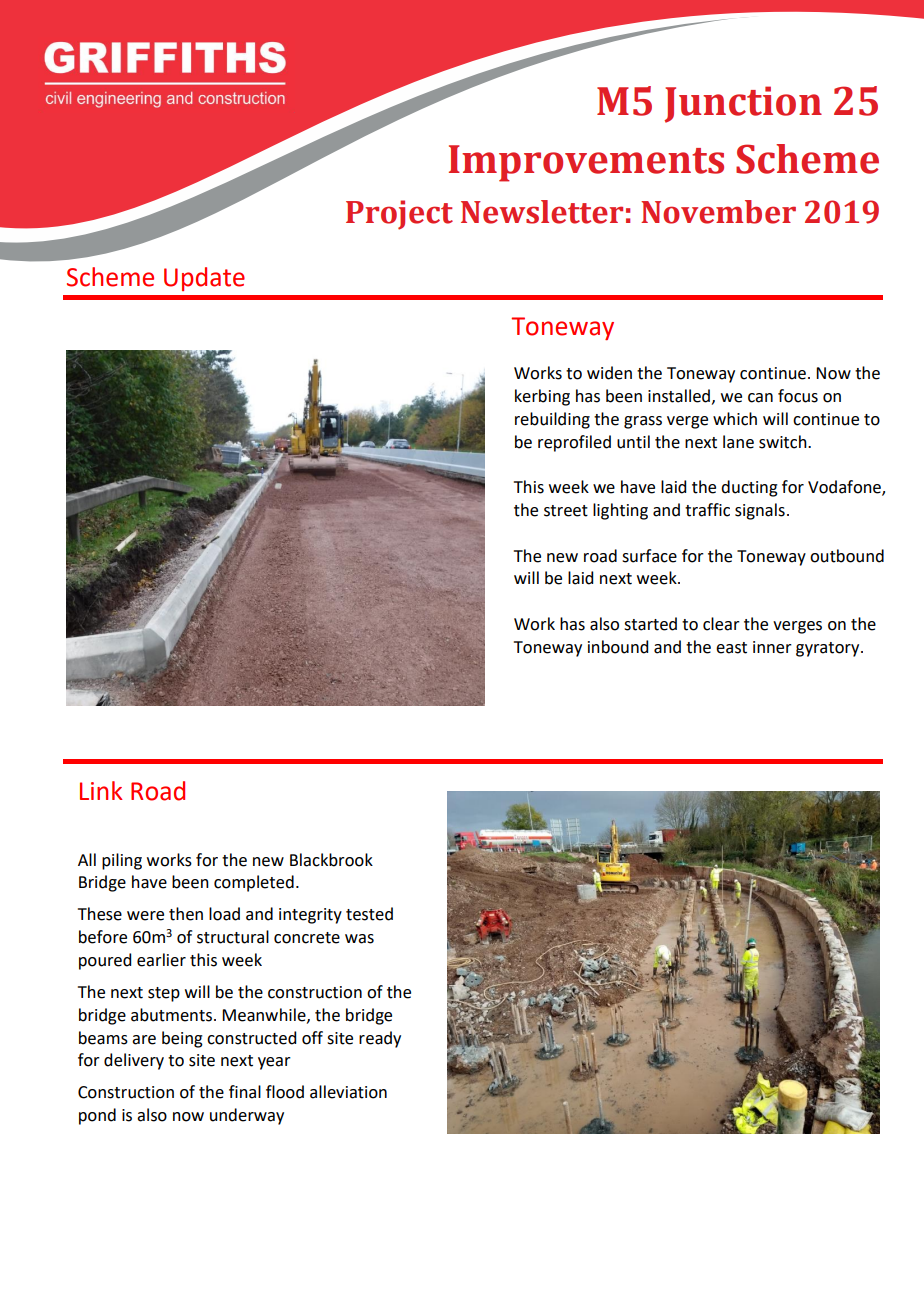 This screenshot has width=924, height=1309. Describe the element at coordinates (552, 420) in the screenshot. I see `rebuilding` at that location.
